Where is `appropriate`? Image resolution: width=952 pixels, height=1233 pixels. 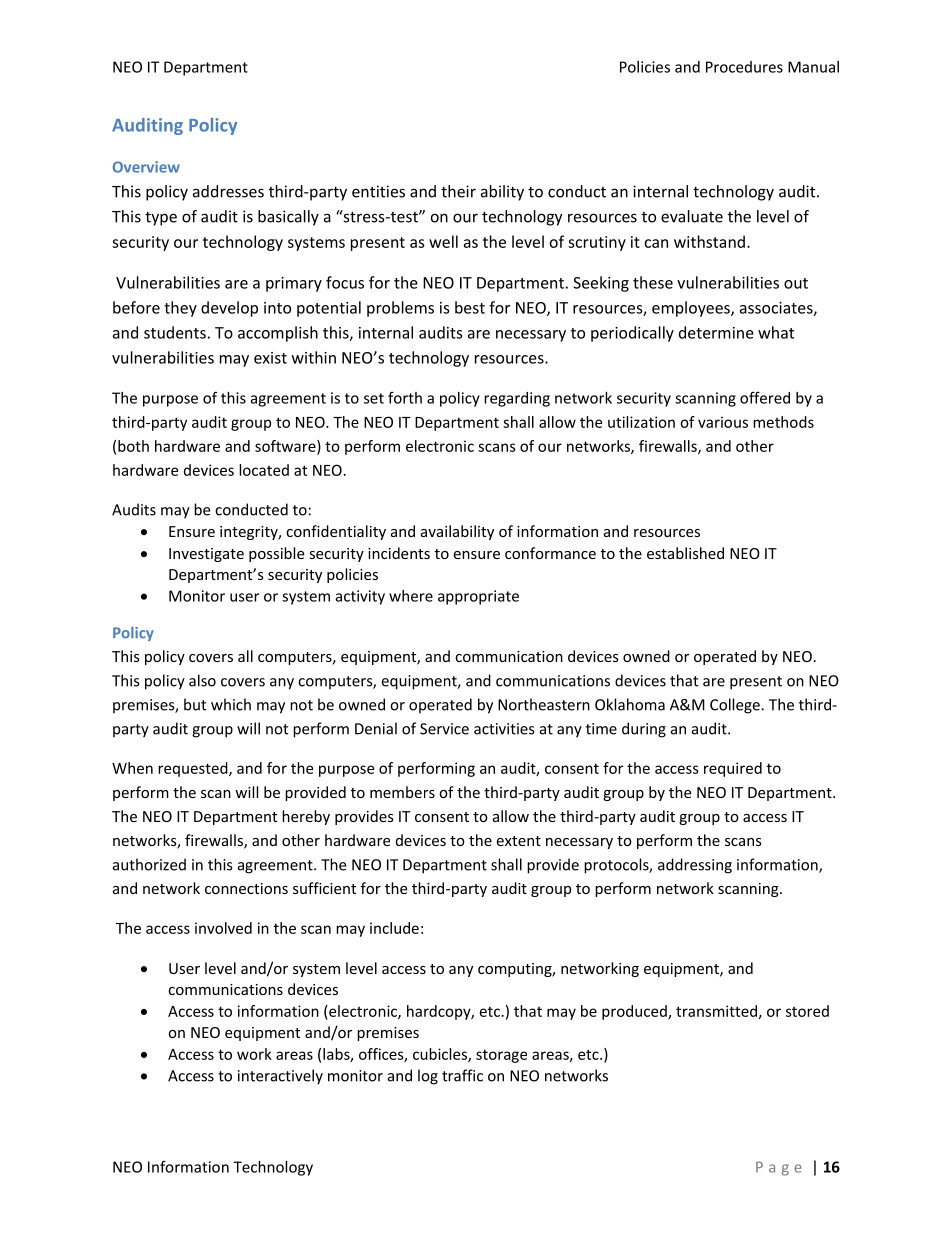
appropriate is located at coordinates (478, 597).
